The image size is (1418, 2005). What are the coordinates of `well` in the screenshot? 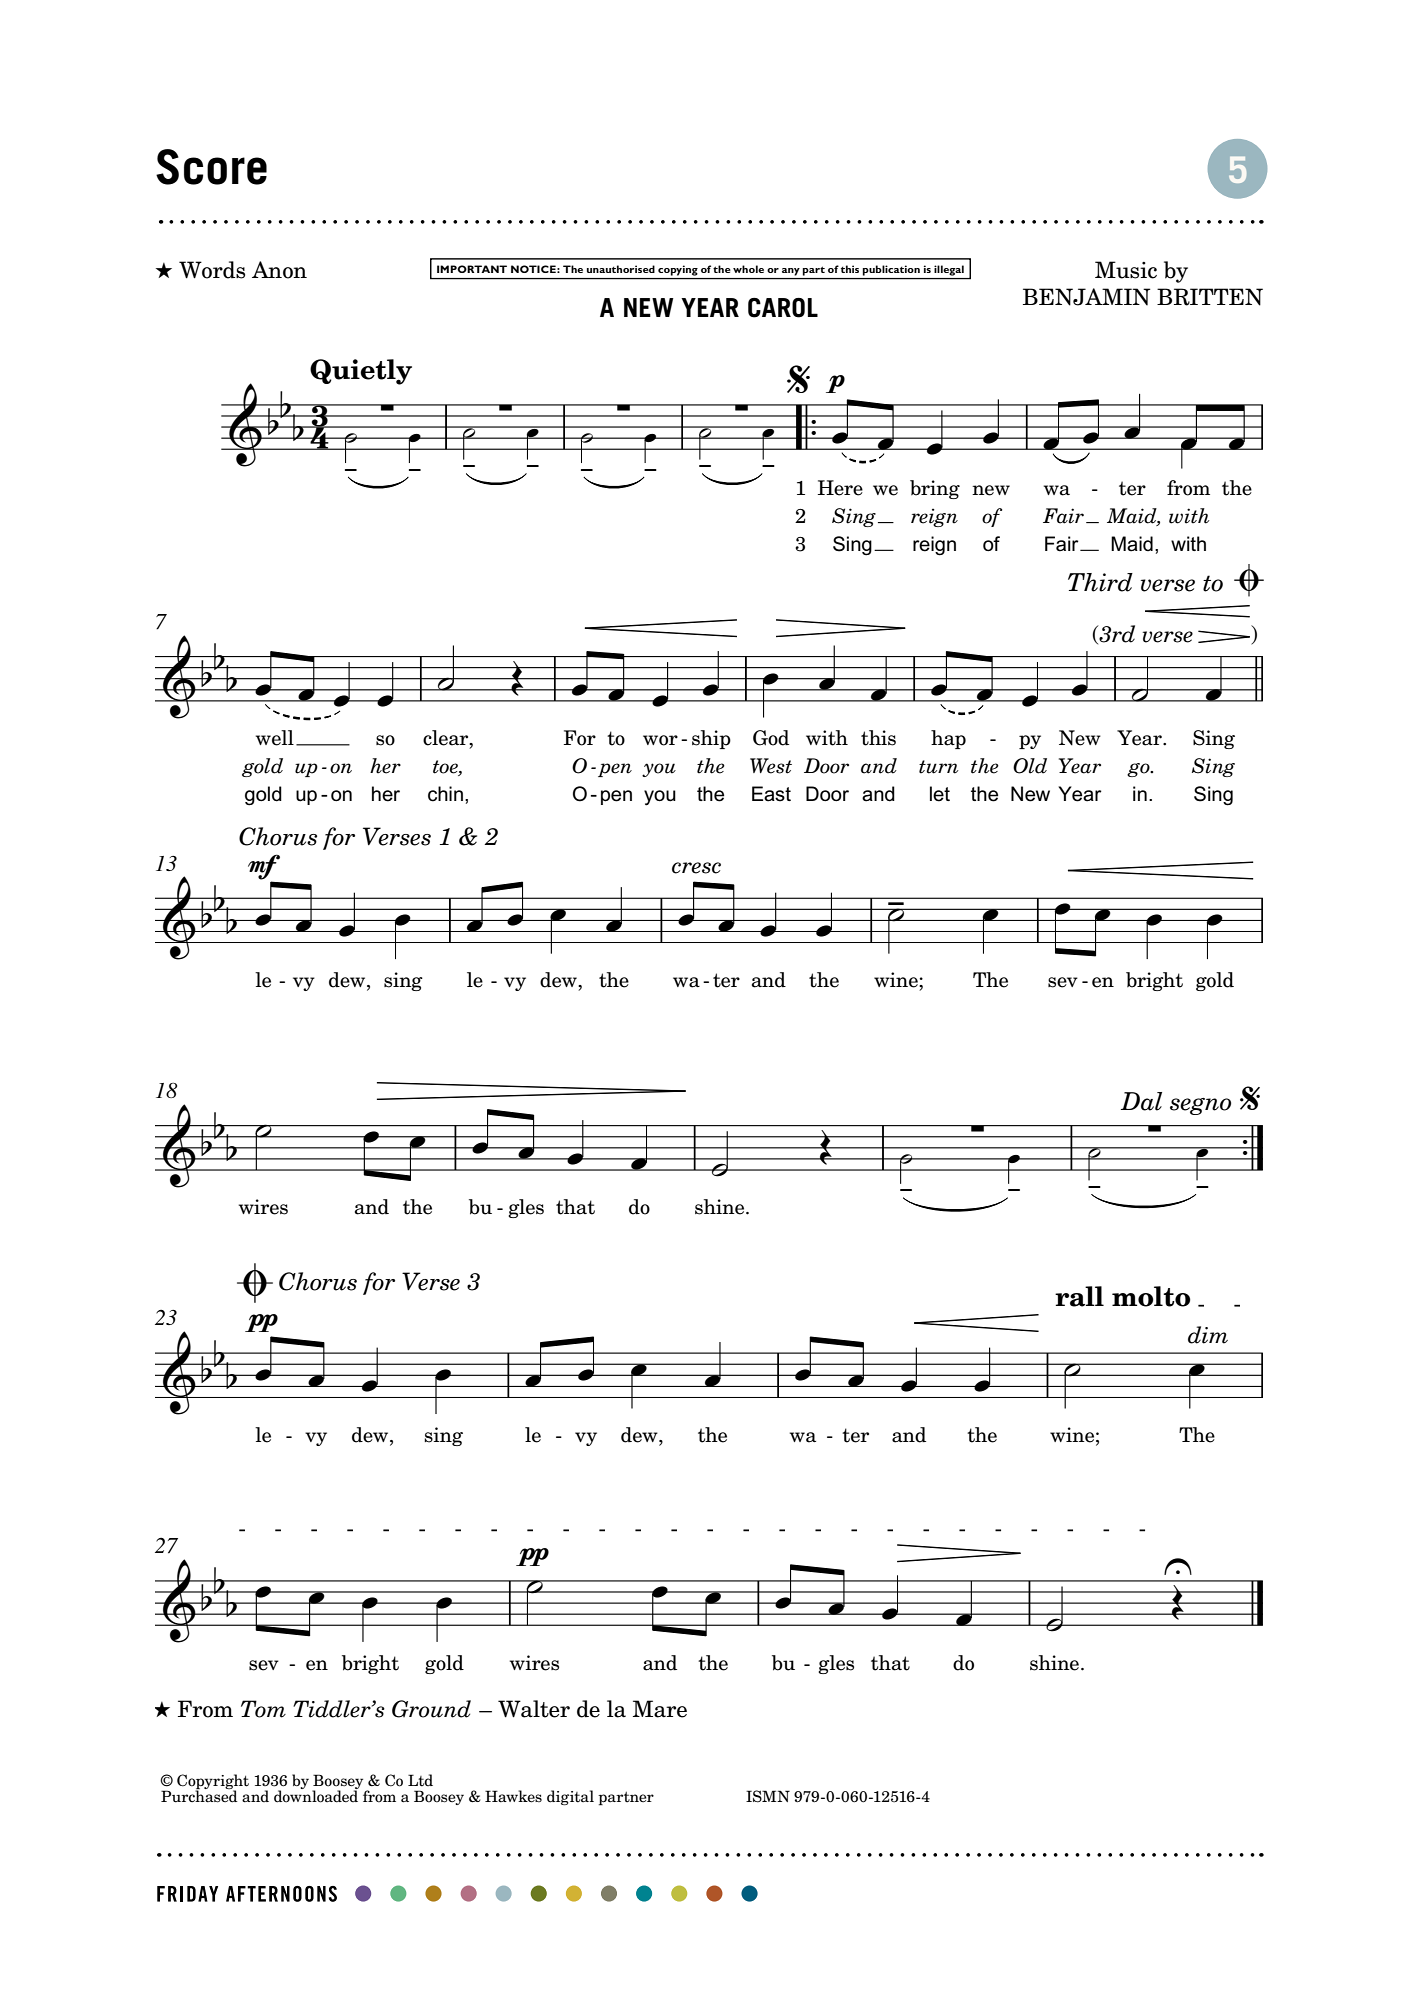 It's located at (275, 738).
